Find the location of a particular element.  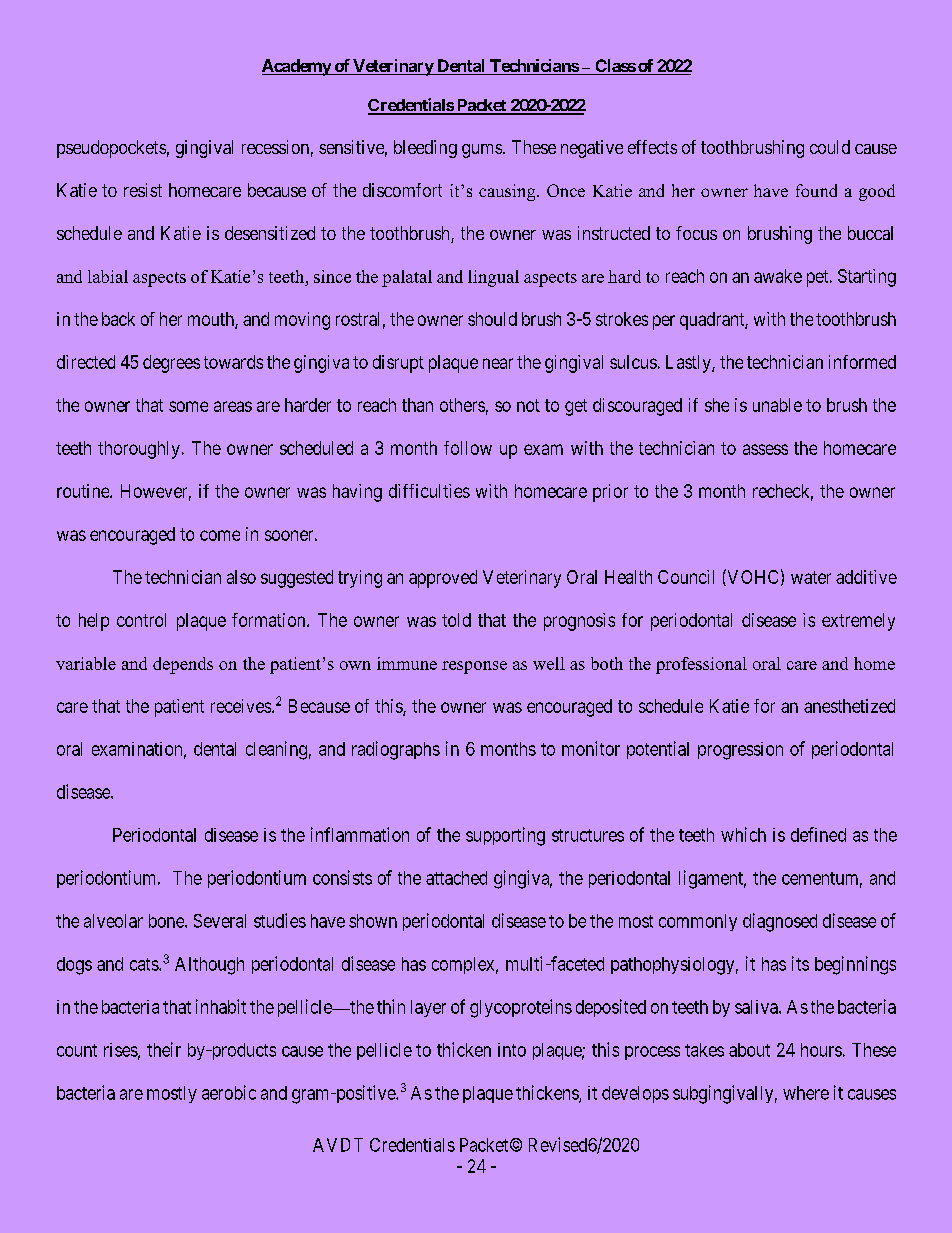

informed is located at coordinates (862, 362).
